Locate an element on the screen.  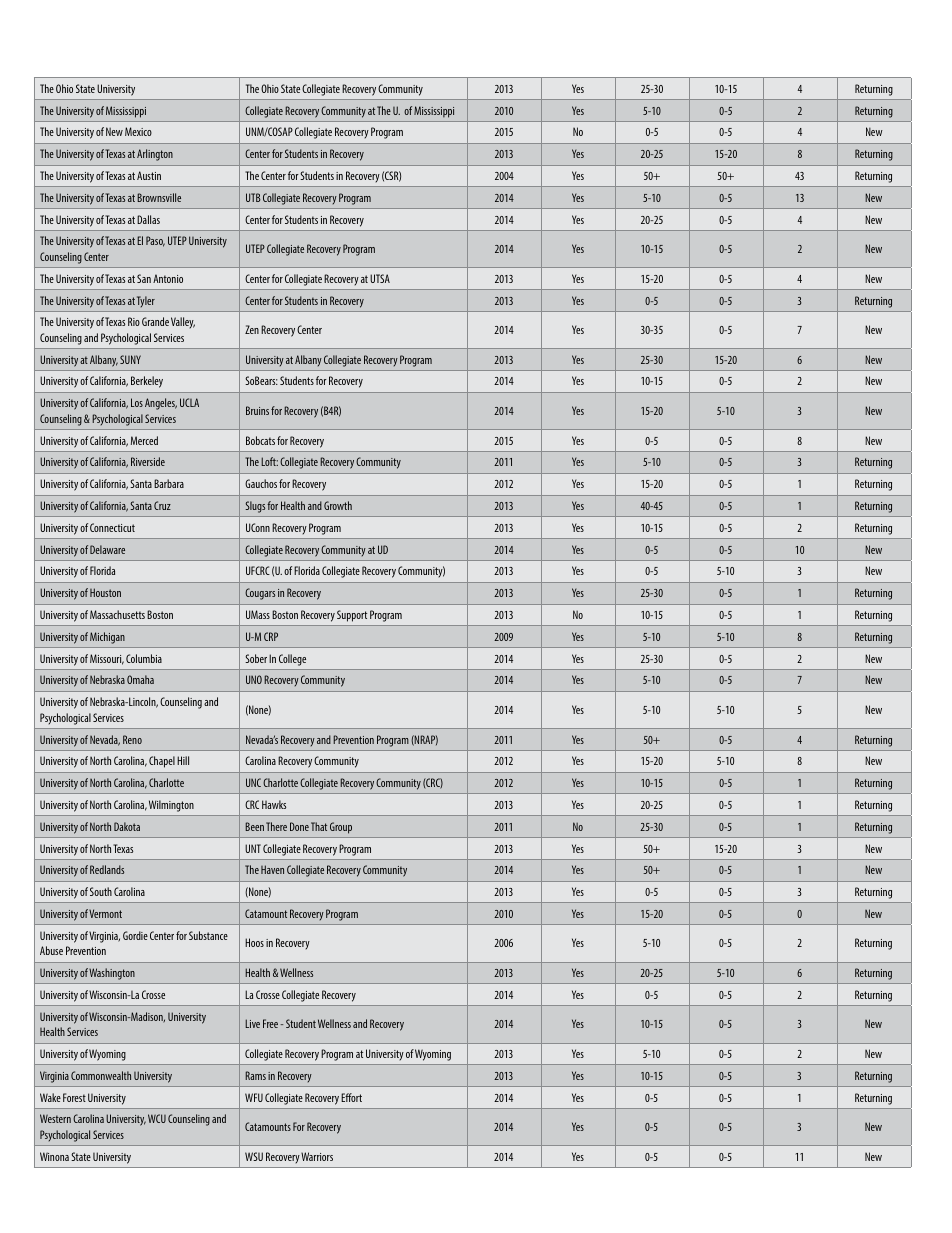
Bruins is located at coordinates (257, 410).
